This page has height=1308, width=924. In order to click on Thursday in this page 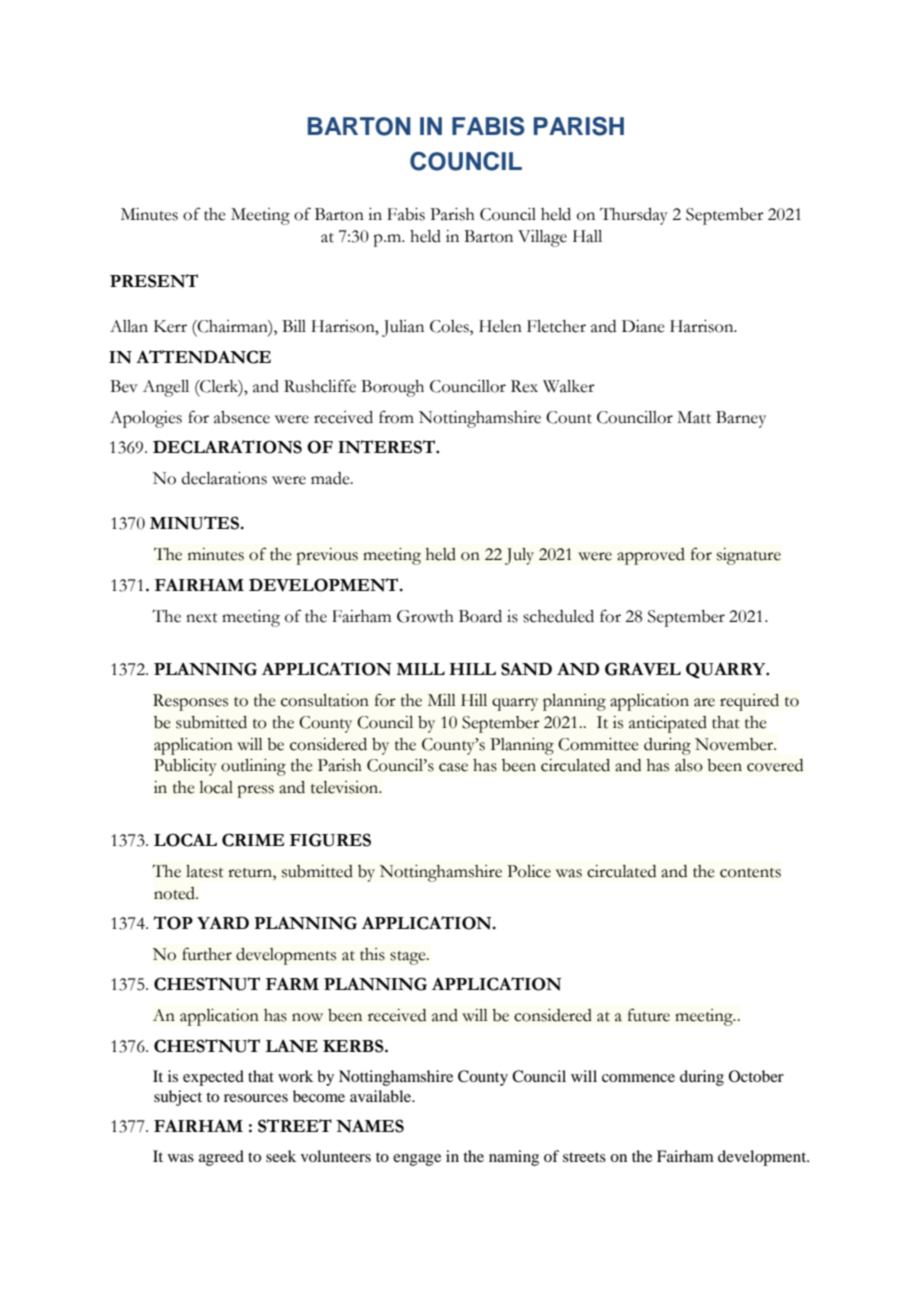, I will do `click(634, 216)`.
